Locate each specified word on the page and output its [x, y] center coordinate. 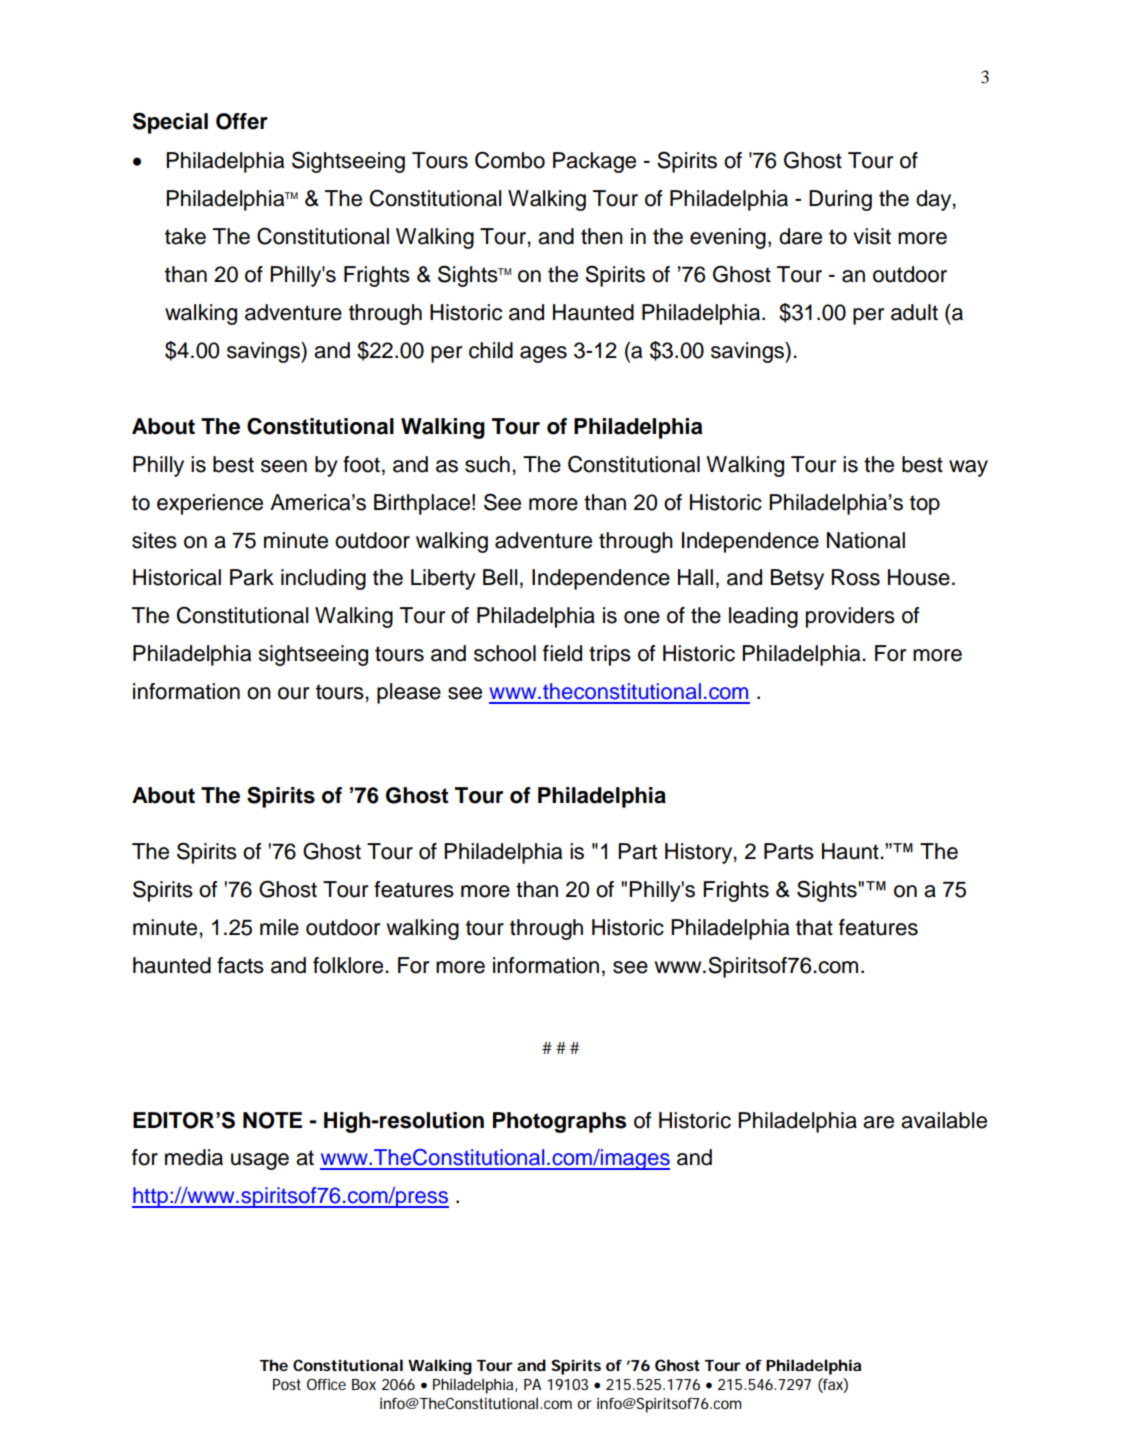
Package [594, 162]
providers [850, 617]
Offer [242, 121]
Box [364, 1384]
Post [287, 1384]
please [409, 693]
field [562, 653]
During [840, 200]
